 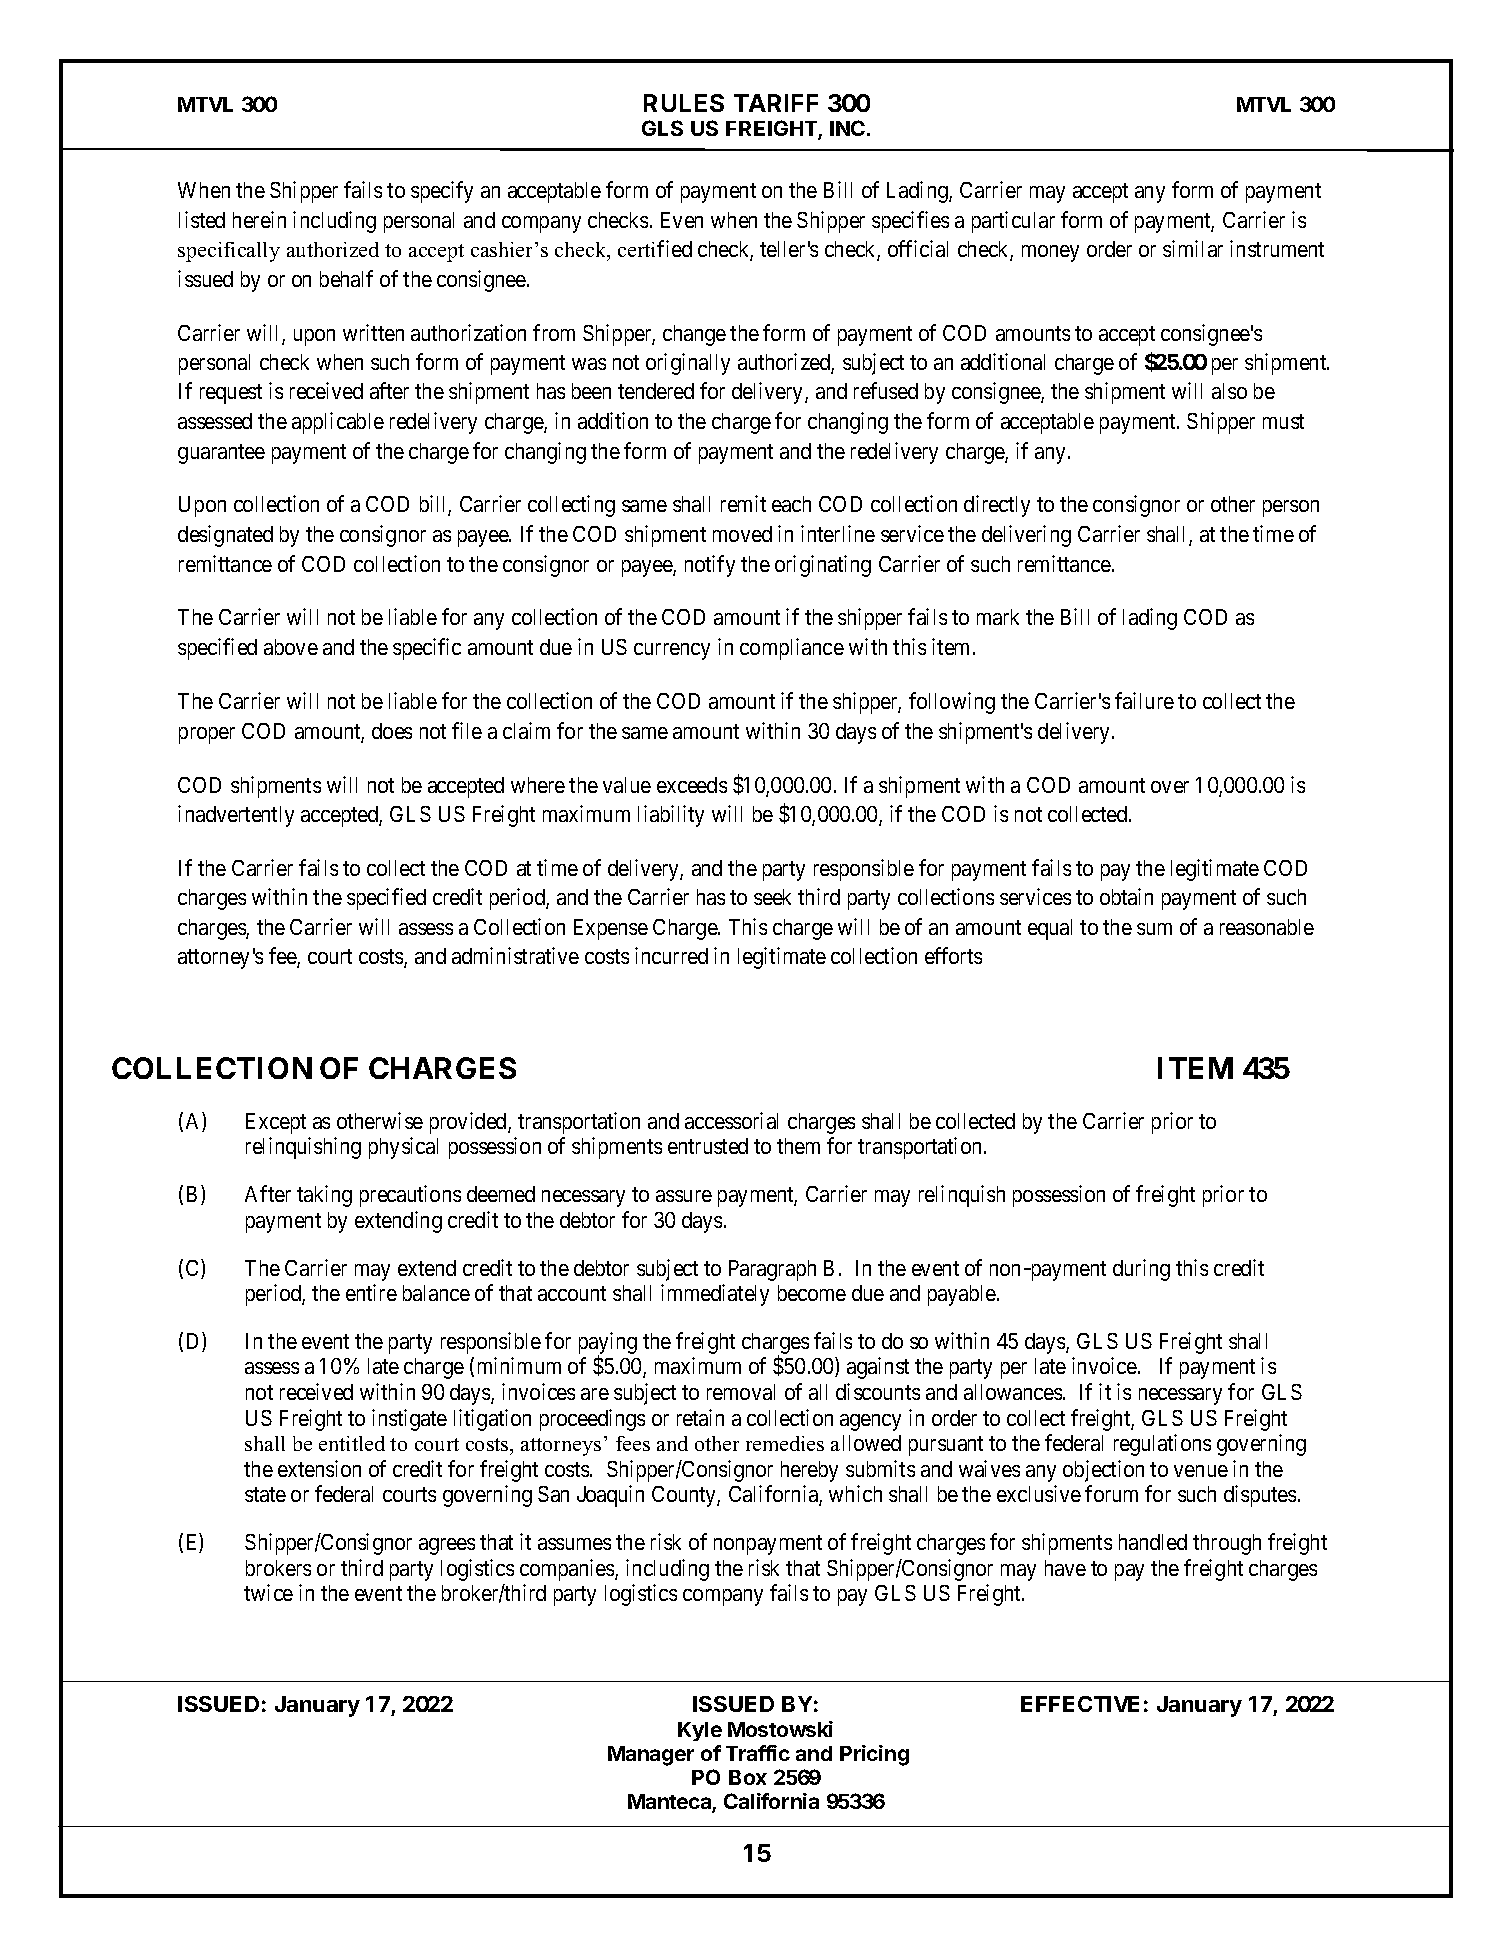 What do you see at coordinates (715, 1295) in the page?
I see `immediately` at bounding box center [715, 1295].
